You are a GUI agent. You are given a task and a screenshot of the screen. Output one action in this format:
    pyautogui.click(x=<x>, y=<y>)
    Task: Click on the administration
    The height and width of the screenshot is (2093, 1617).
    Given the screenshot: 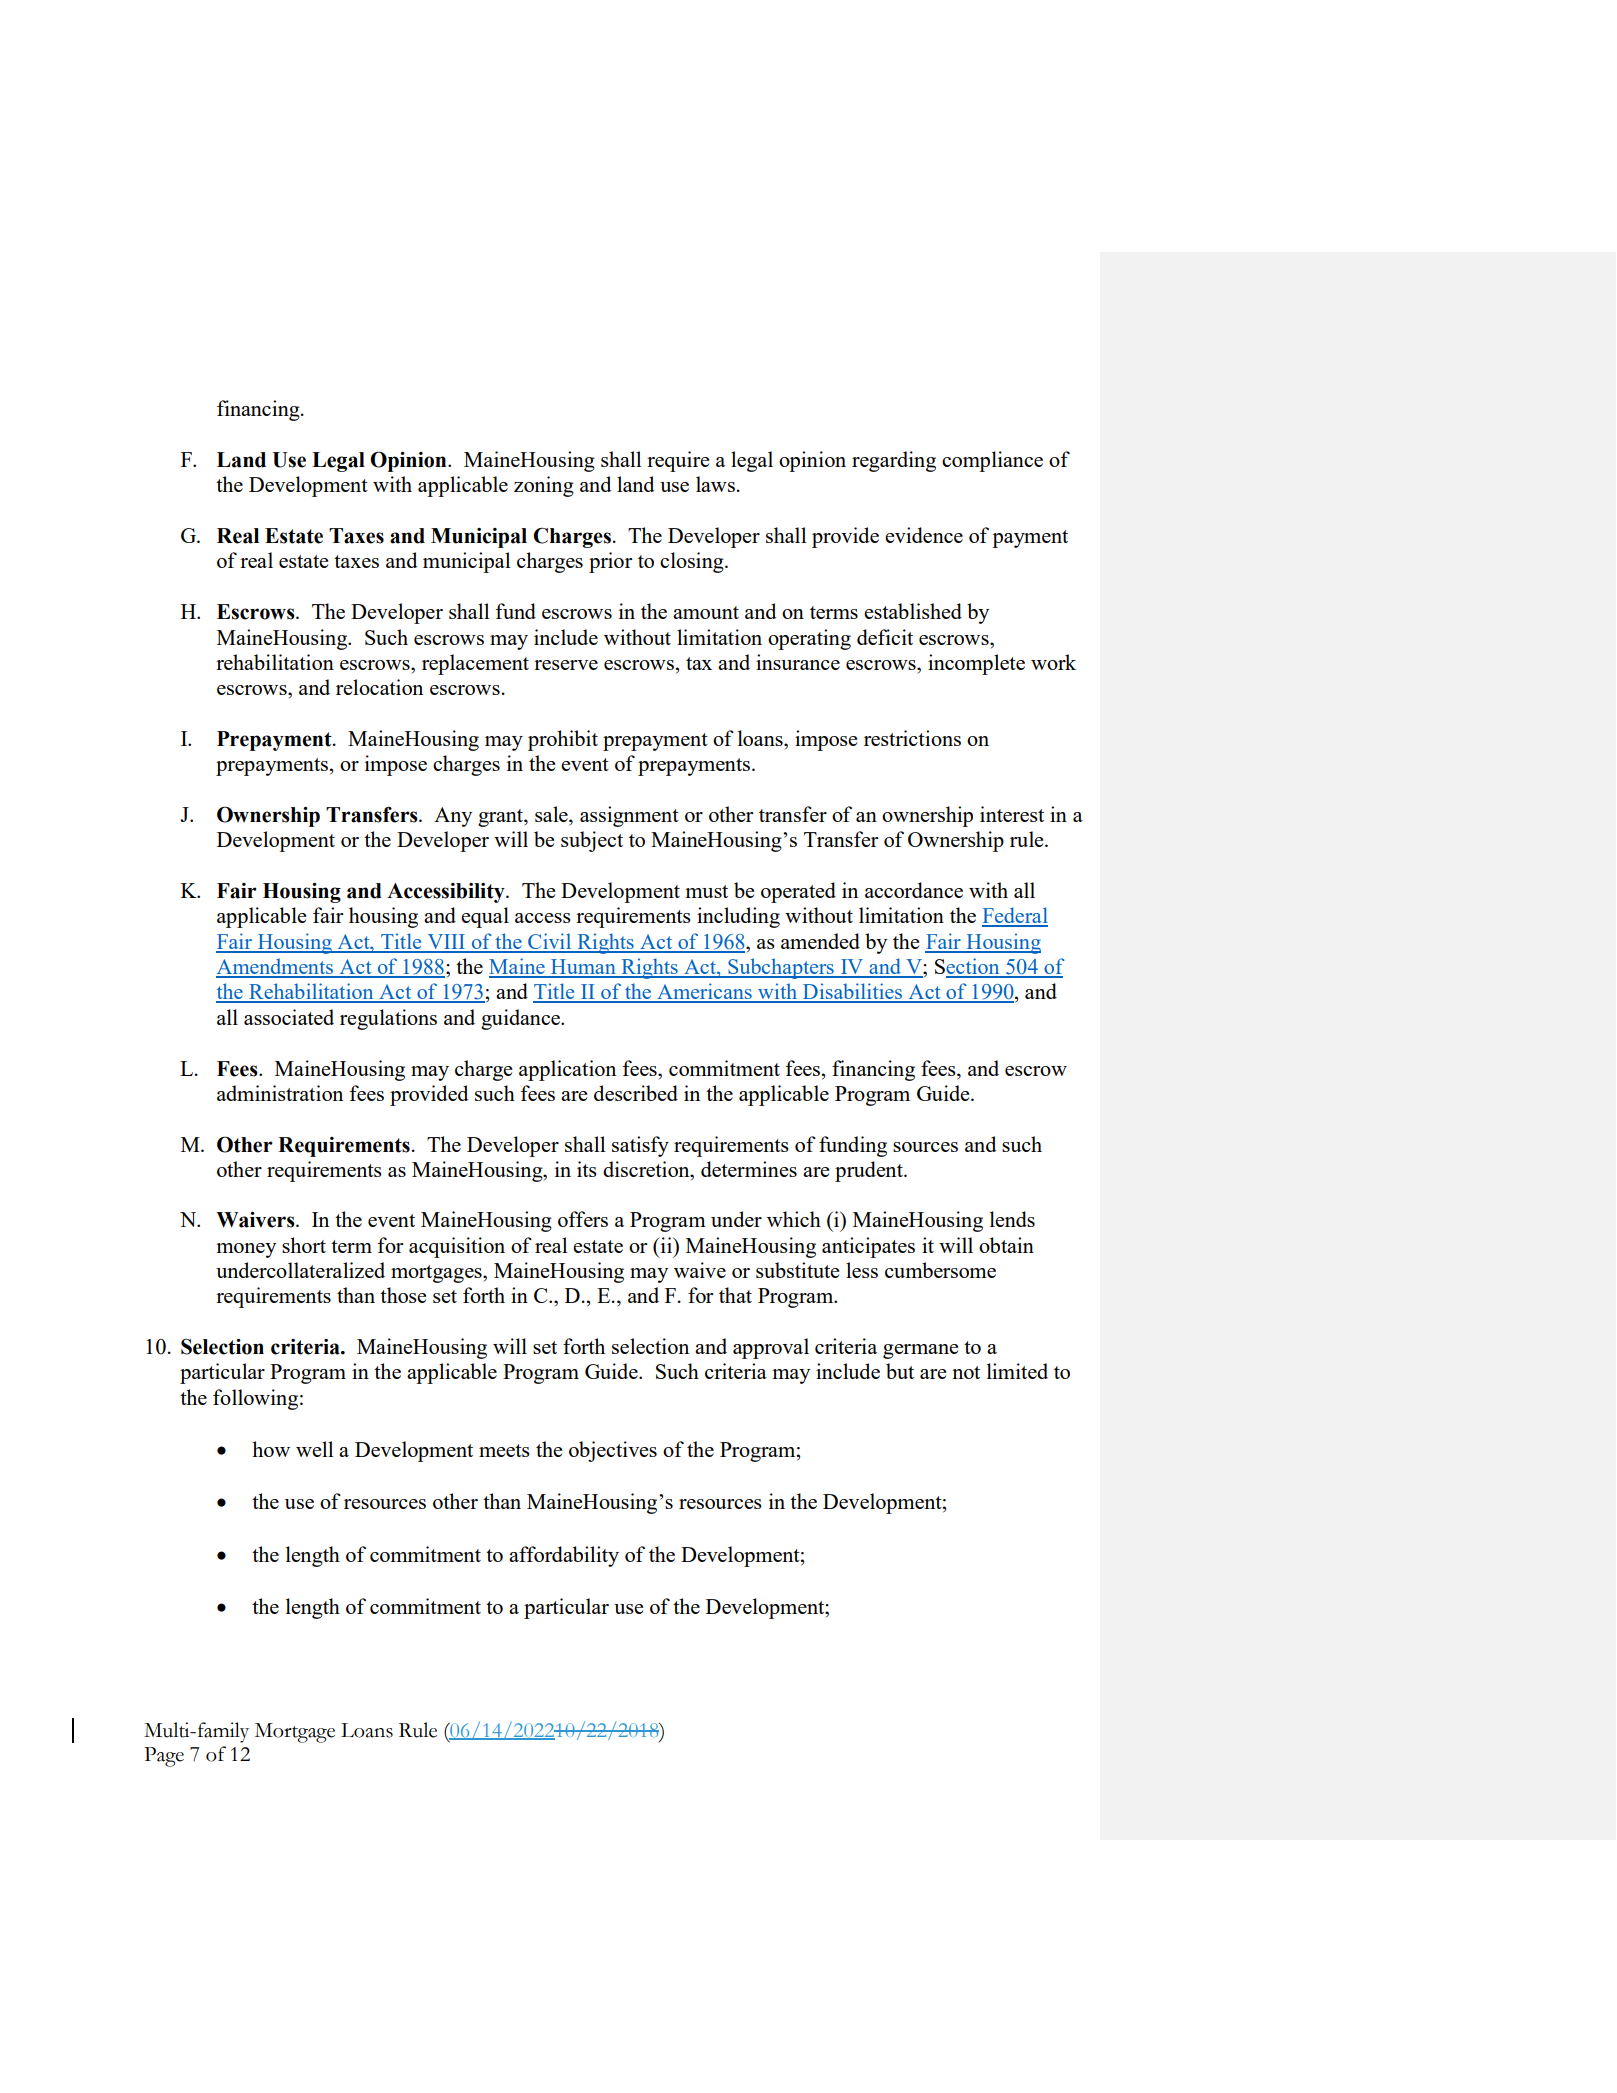 What is the action you would take?
    pyautogui.click(x=280, y=1093)
